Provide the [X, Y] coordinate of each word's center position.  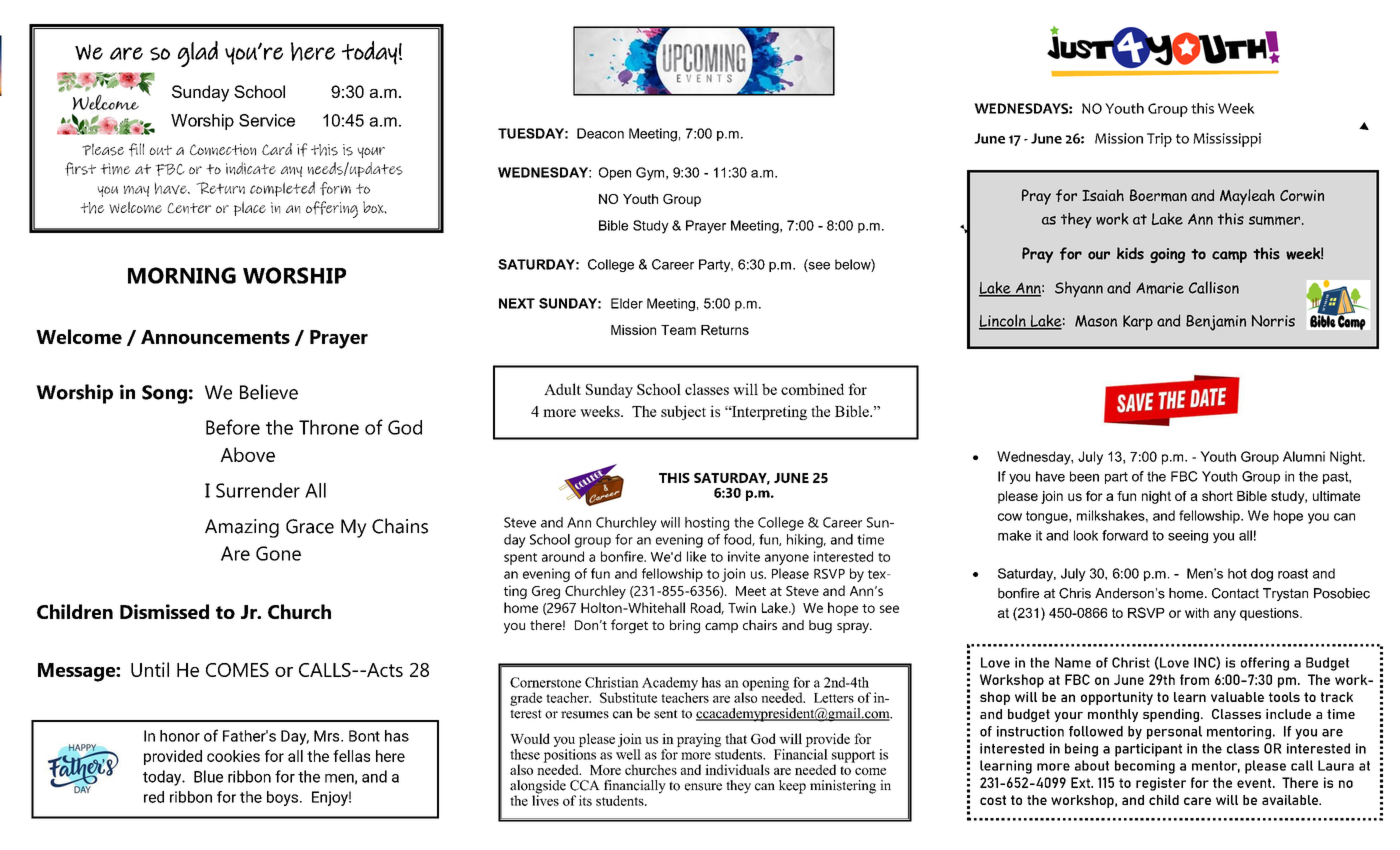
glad [198, 54]
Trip [1159, 140]
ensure [703, 787]
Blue [208, 776]
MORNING [182, 275]
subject [683, 412]
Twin [742, 607]
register [1161, 784]
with [1197, 613]
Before [233, 427]
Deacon [600, 133]
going [1167, 255]
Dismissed [164, 611]
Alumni [1304, 456]
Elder [627, 303]
